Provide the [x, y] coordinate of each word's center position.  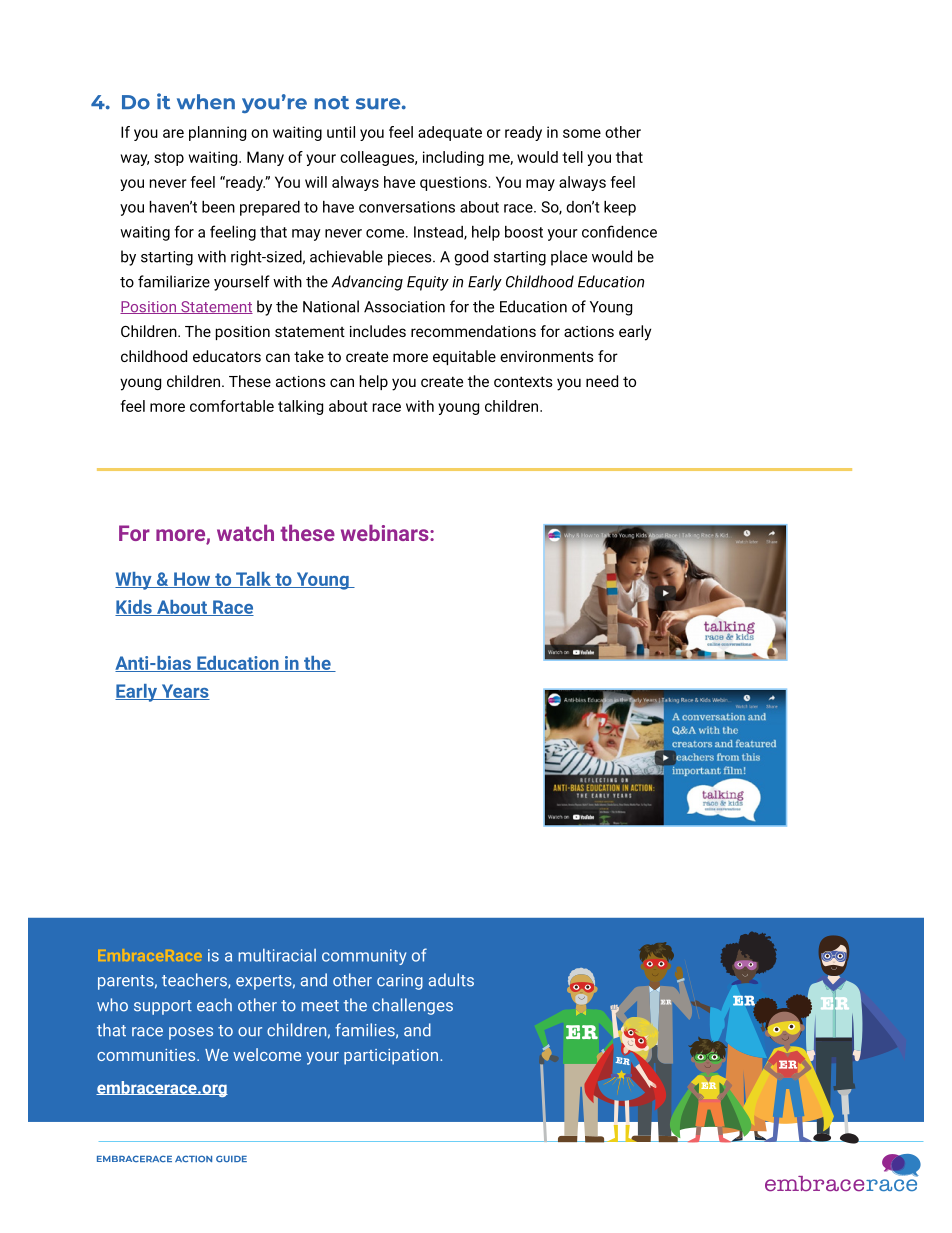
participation [392, 1057]
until [341, 132]
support [163, 1007]
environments [547, 356]
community [364, 957]
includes [378, 331]
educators [227, 356]
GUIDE [231, 1158]
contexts [523, 381]
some [582, 133]
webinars [386, 532]
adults [451, 980]
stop [169, 159]
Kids [134, 608]
